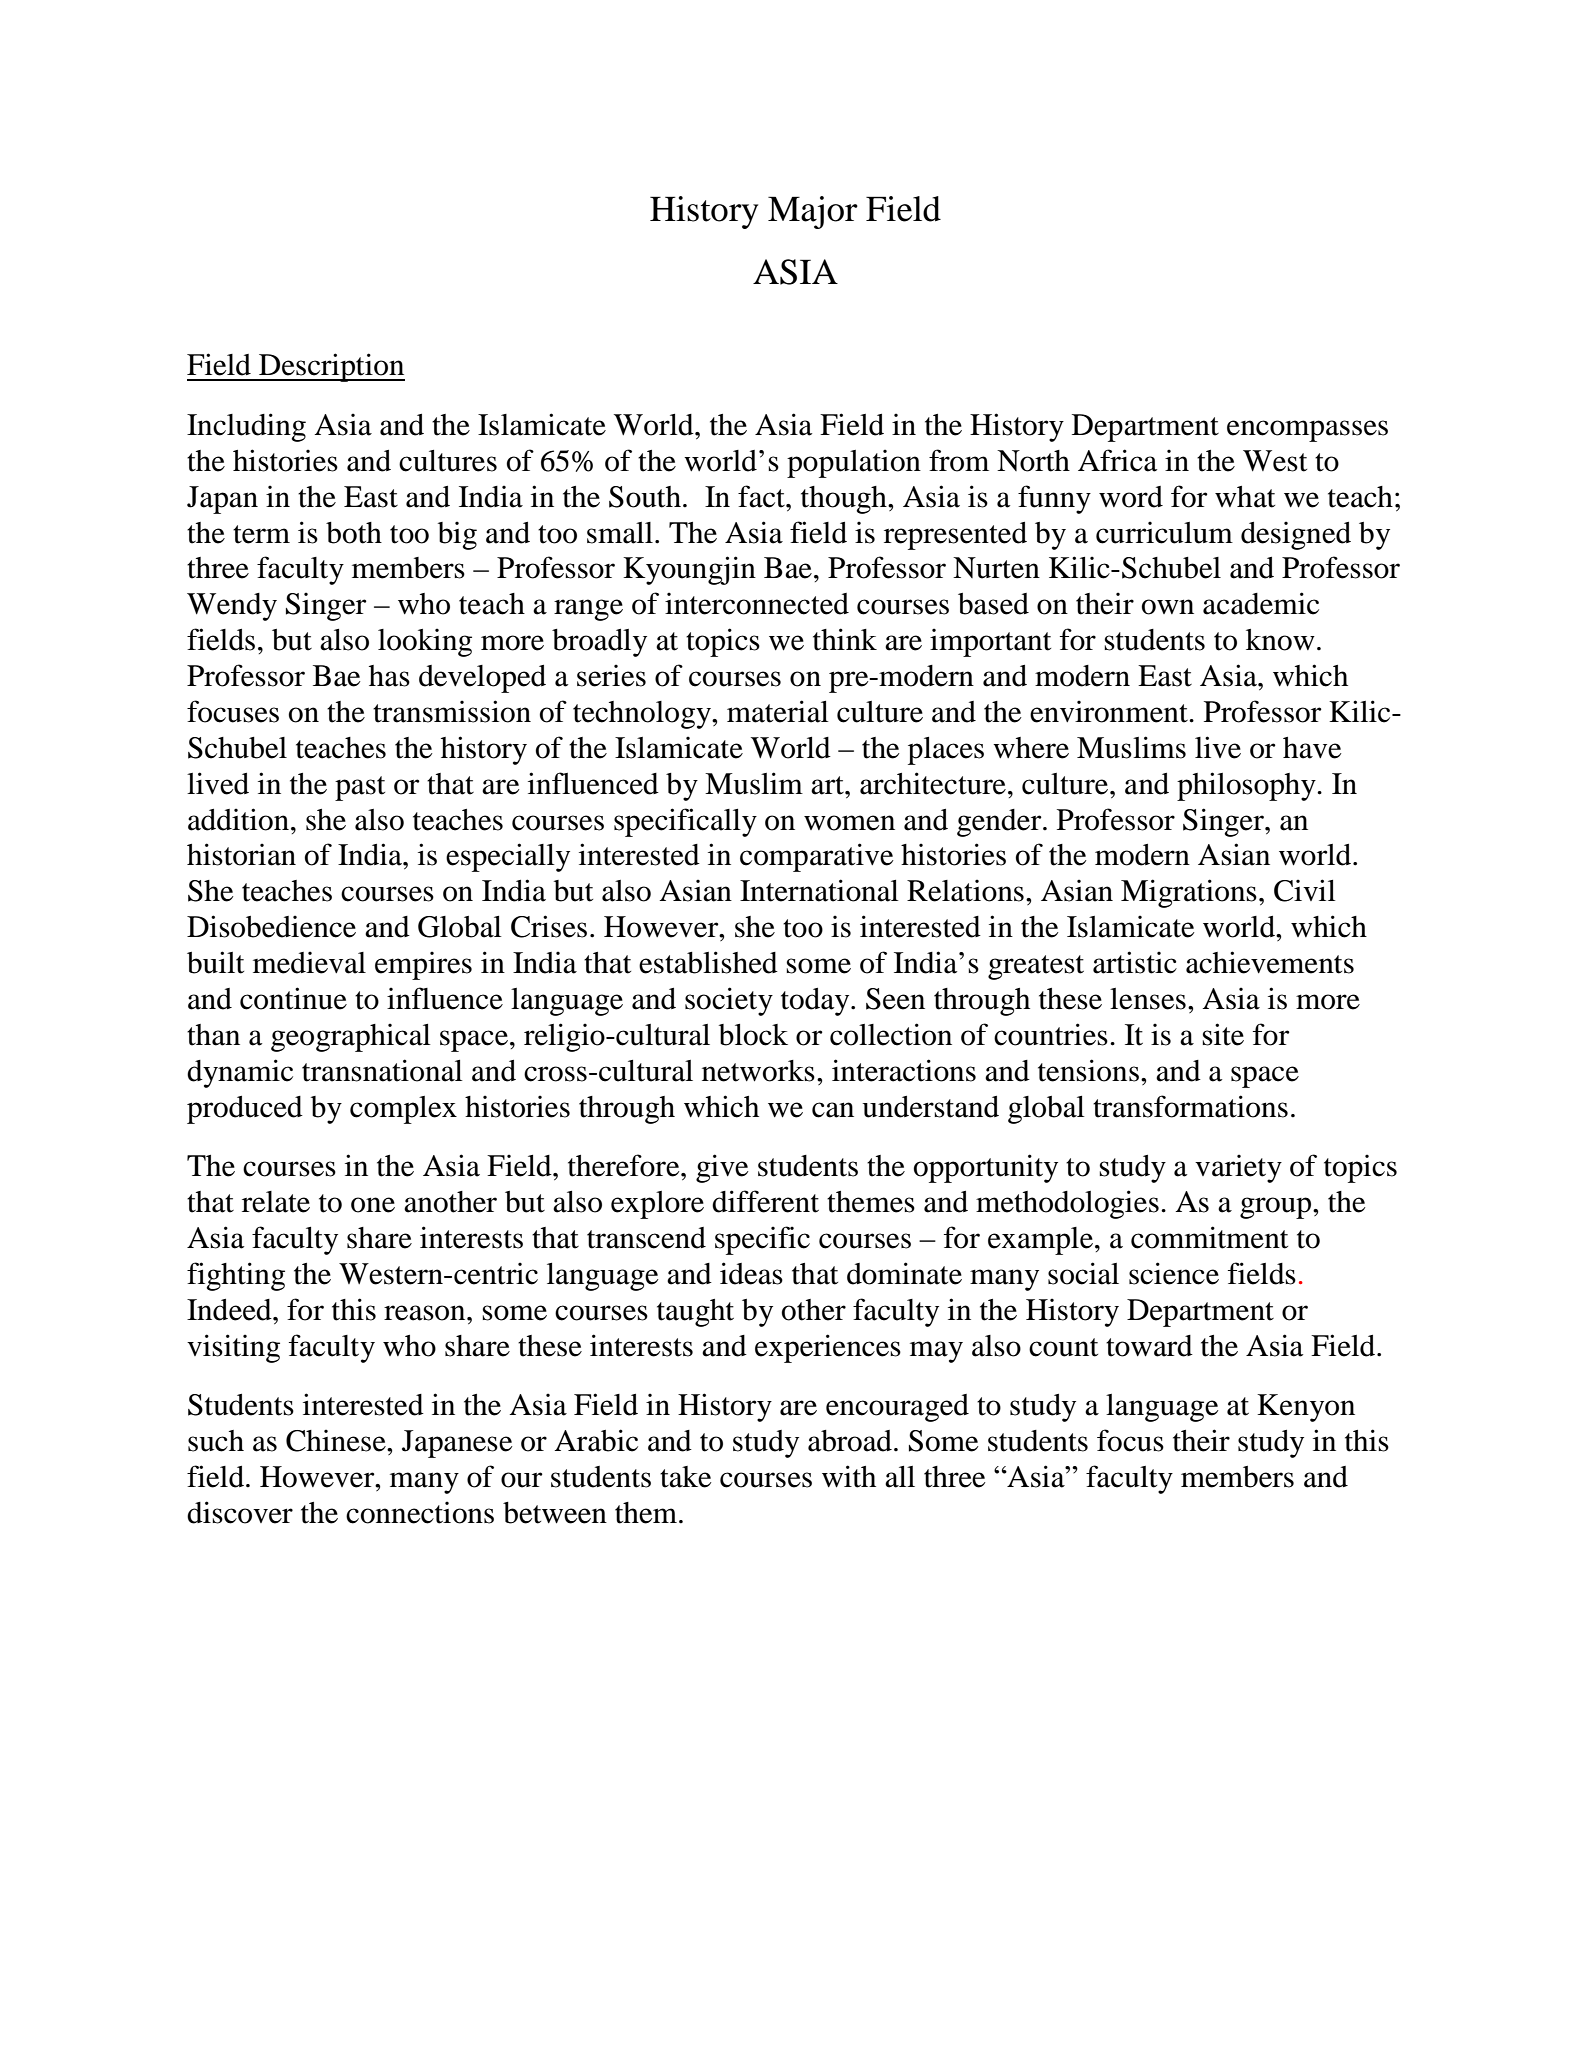  What do you see at coordinates (1307, 431) in the screenshot?
I see `encompasses` at bounding box center [1307, 431].
